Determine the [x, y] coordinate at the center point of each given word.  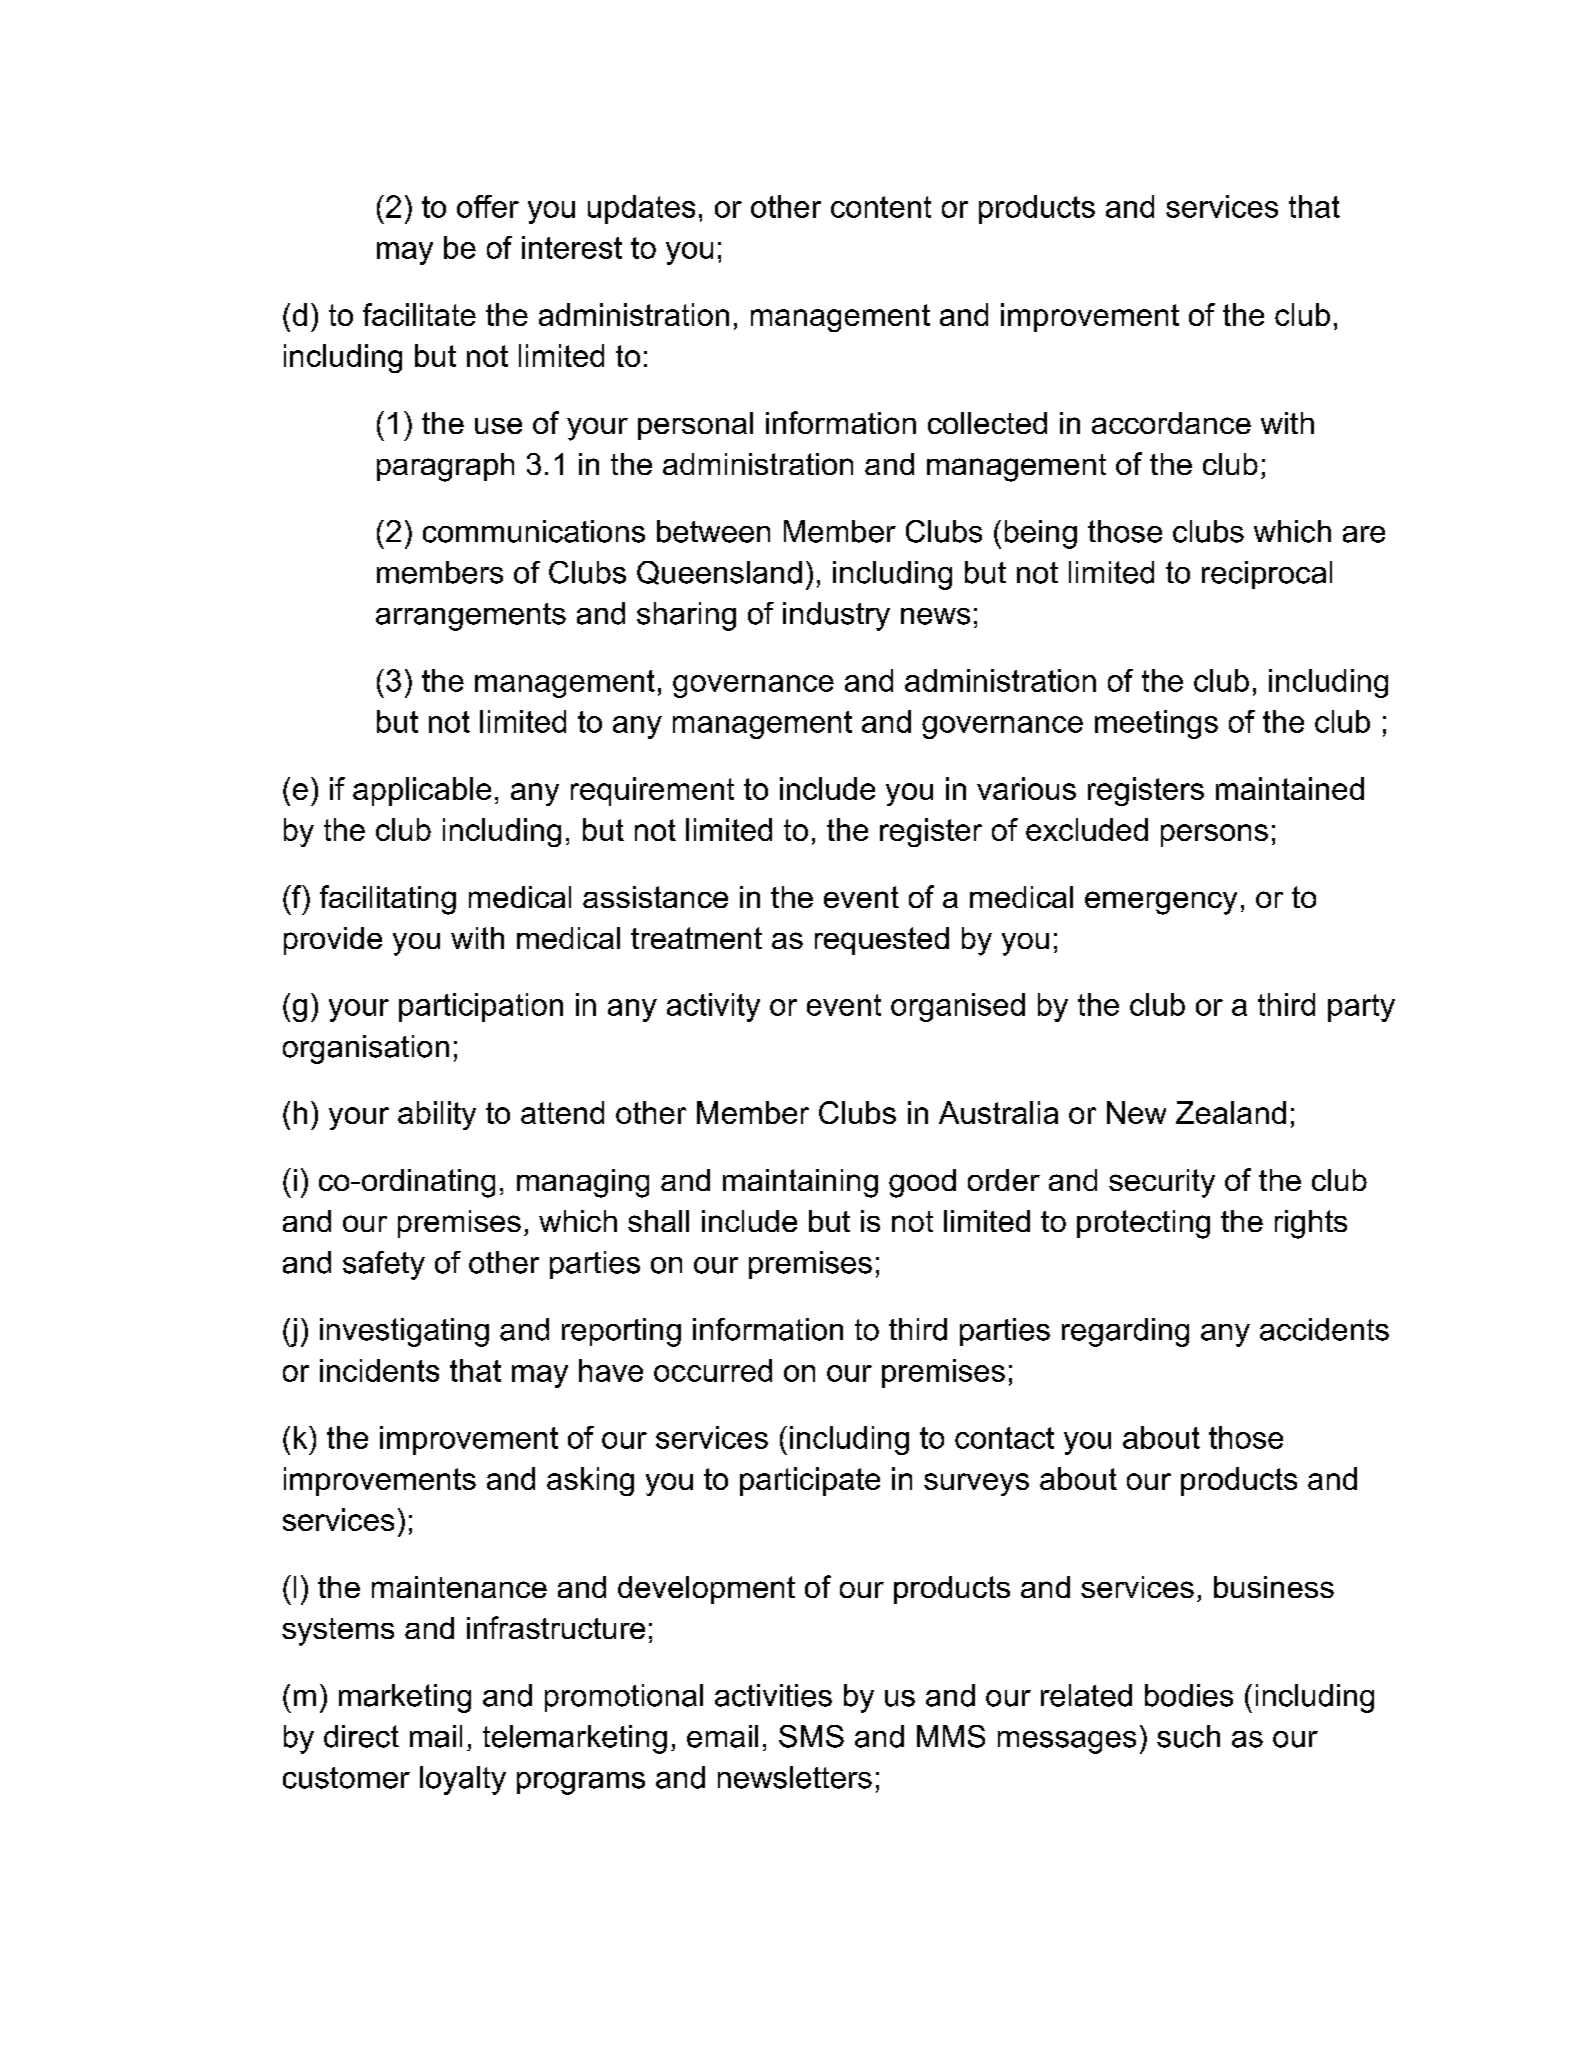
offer [488, 206]
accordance [1171, 423]
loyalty [463, 1780]
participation [481, 1007]
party [1361, 1008]
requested [882, 941]
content [881, 207]
